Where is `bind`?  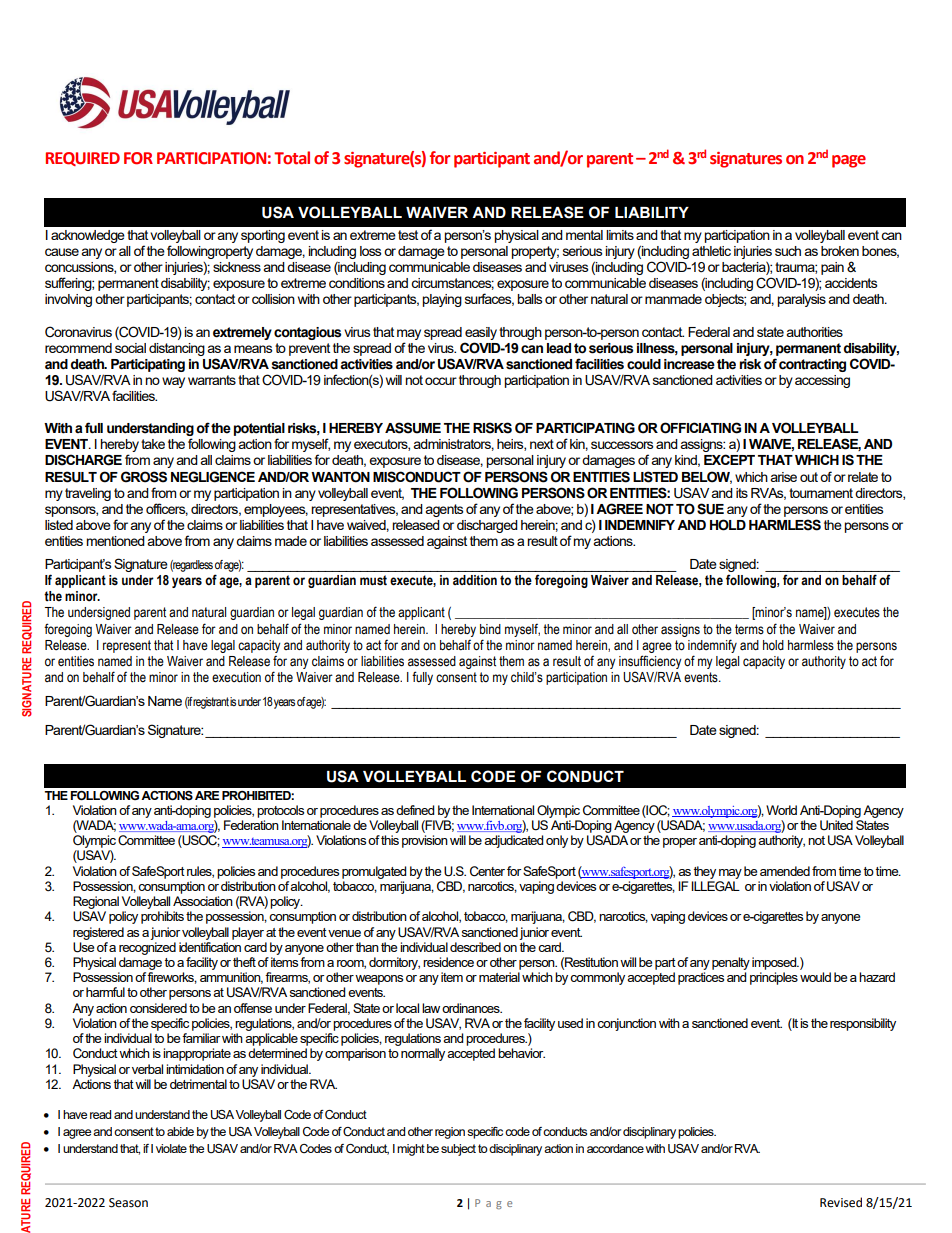
bind is located at coordinates (490, 629).
